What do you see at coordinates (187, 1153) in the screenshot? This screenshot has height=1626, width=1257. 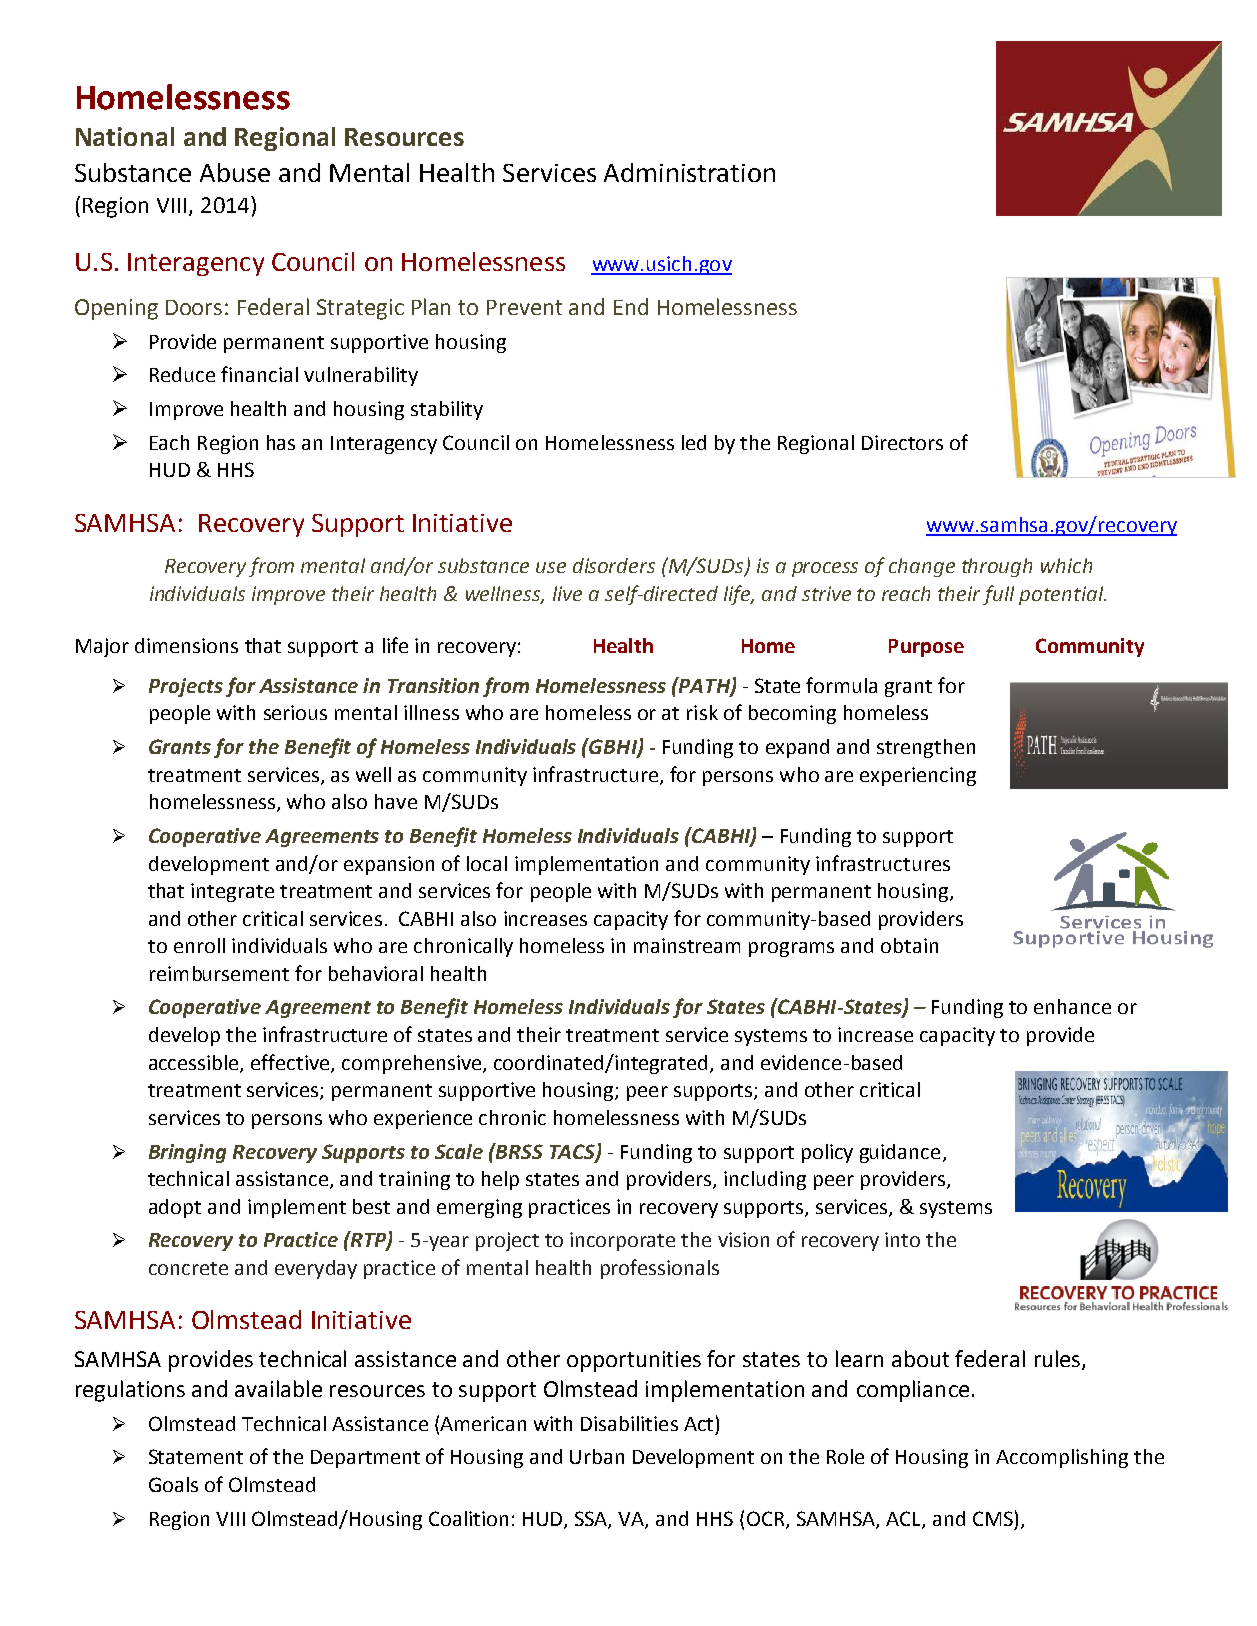 I see `Bringing` at bounding box center [187, 1153].
